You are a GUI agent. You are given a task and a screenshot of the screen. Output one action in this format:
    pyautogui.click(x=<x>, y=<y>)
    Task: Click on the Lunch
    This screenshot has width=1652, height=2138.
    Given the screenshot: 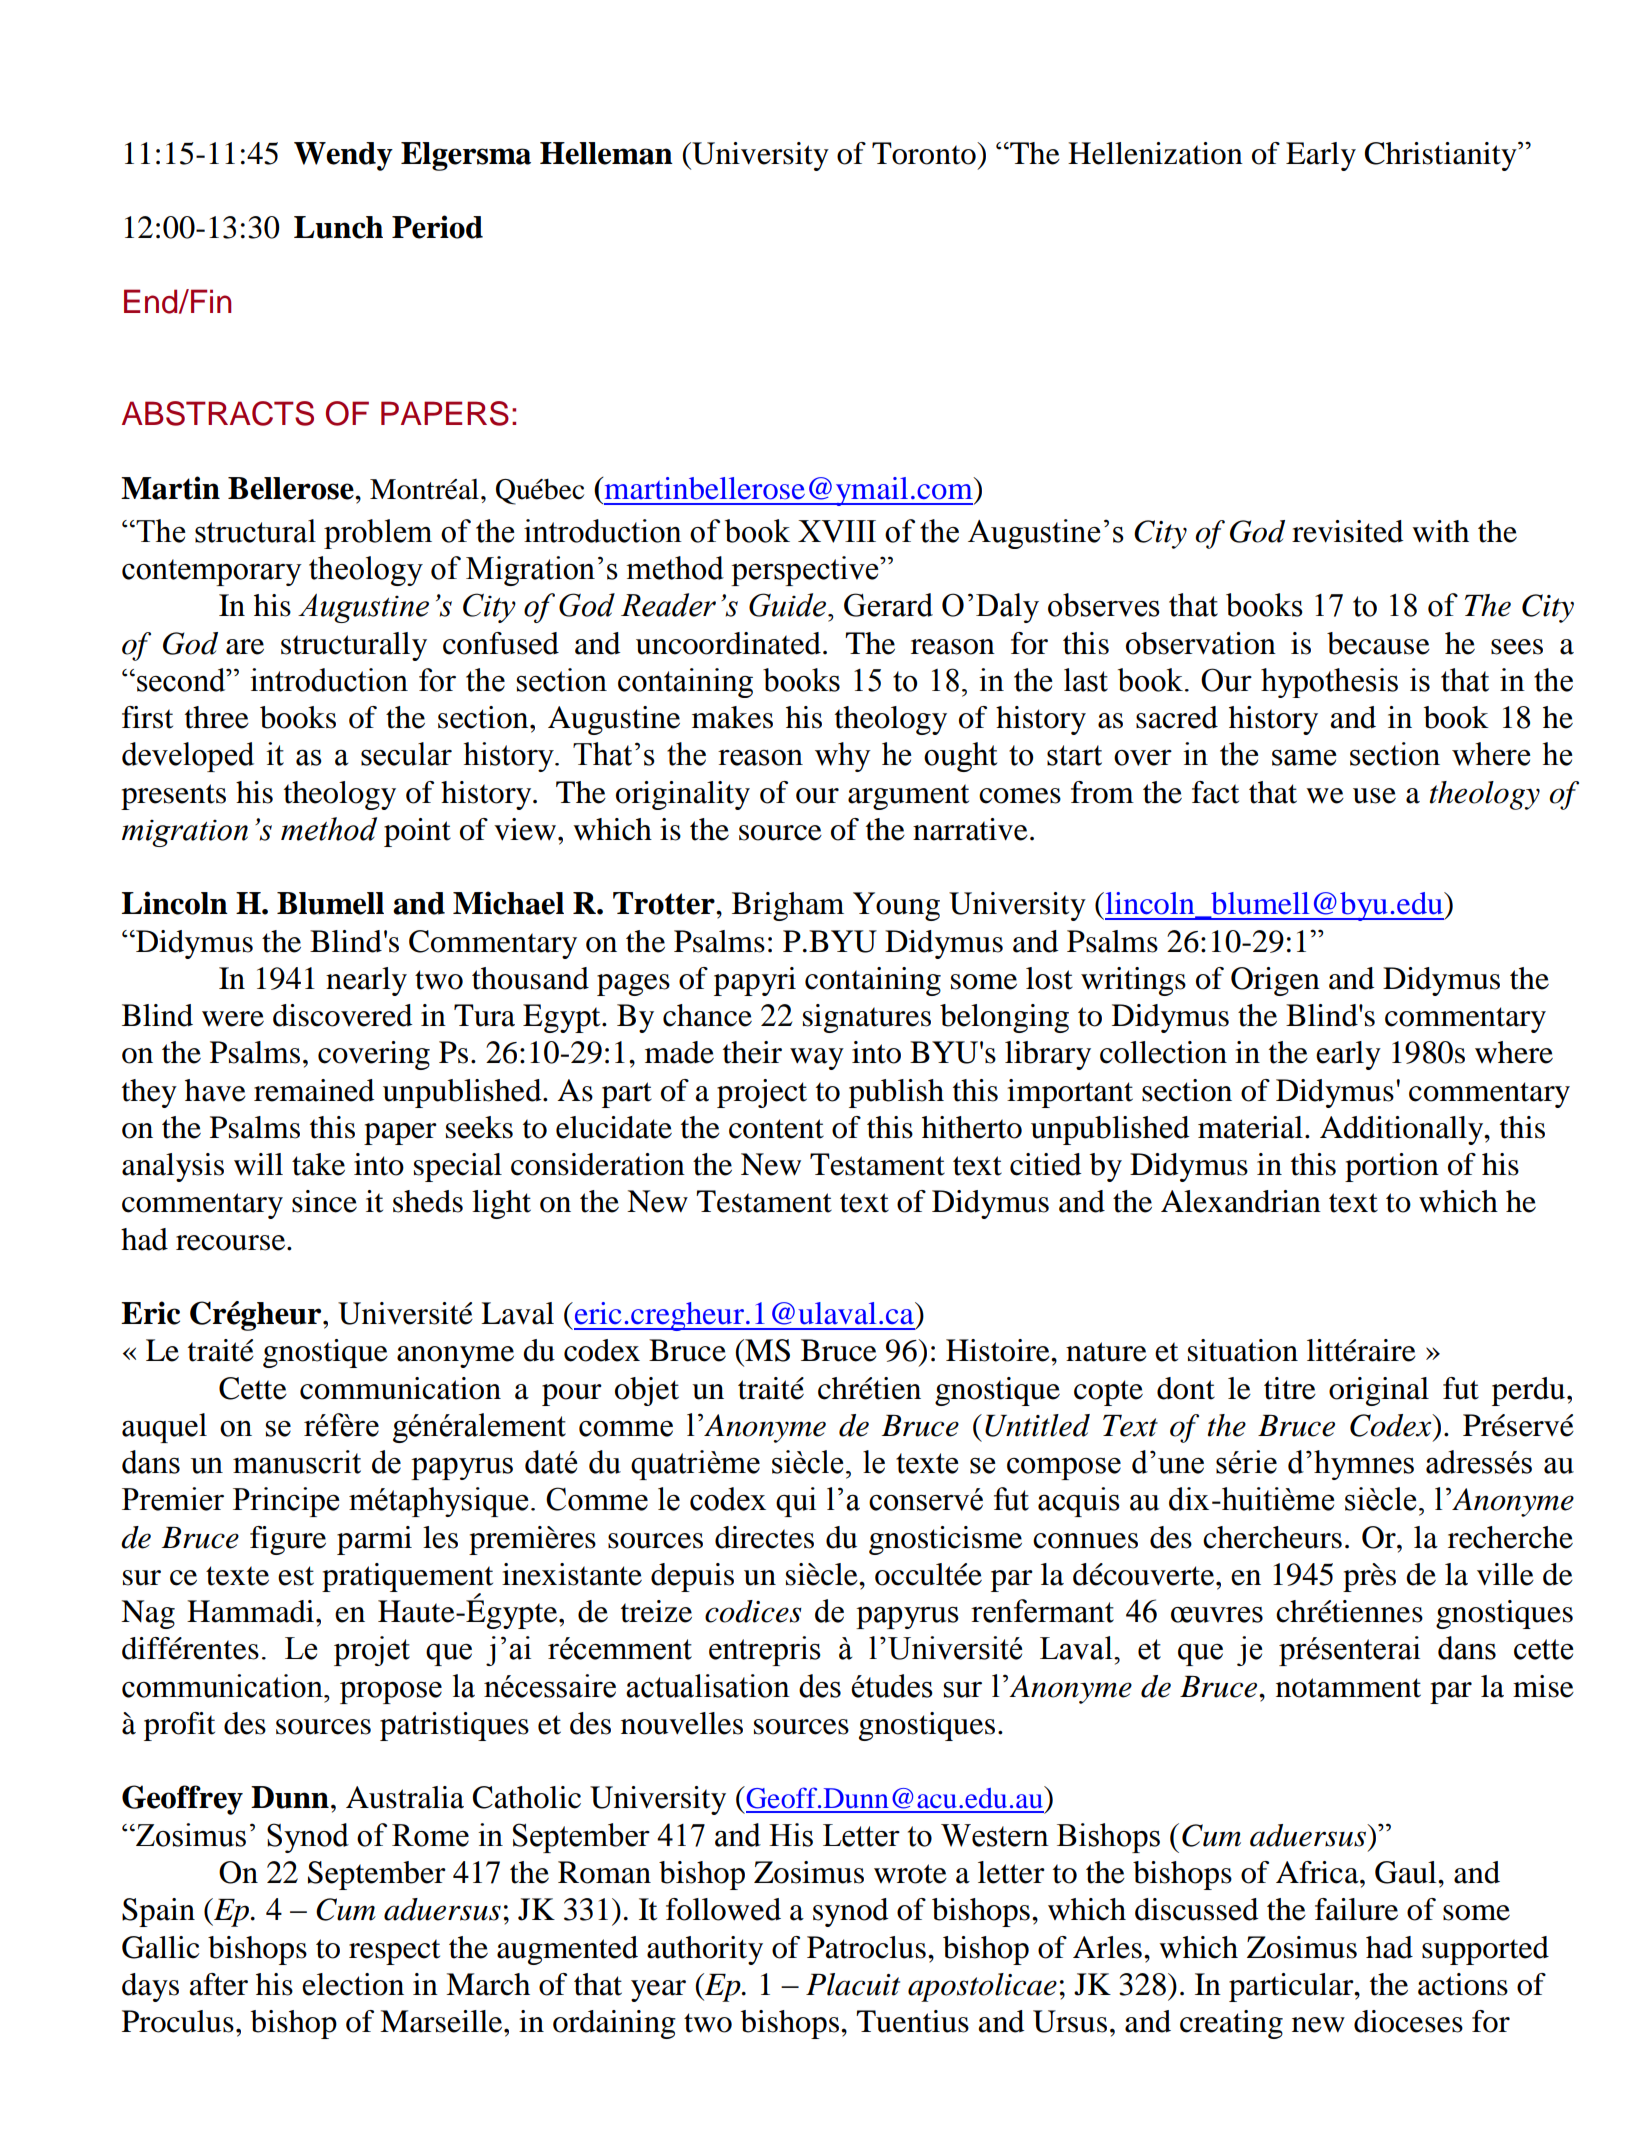 What is the action you would take?
    pyautogui.click(x=338, y=227)
